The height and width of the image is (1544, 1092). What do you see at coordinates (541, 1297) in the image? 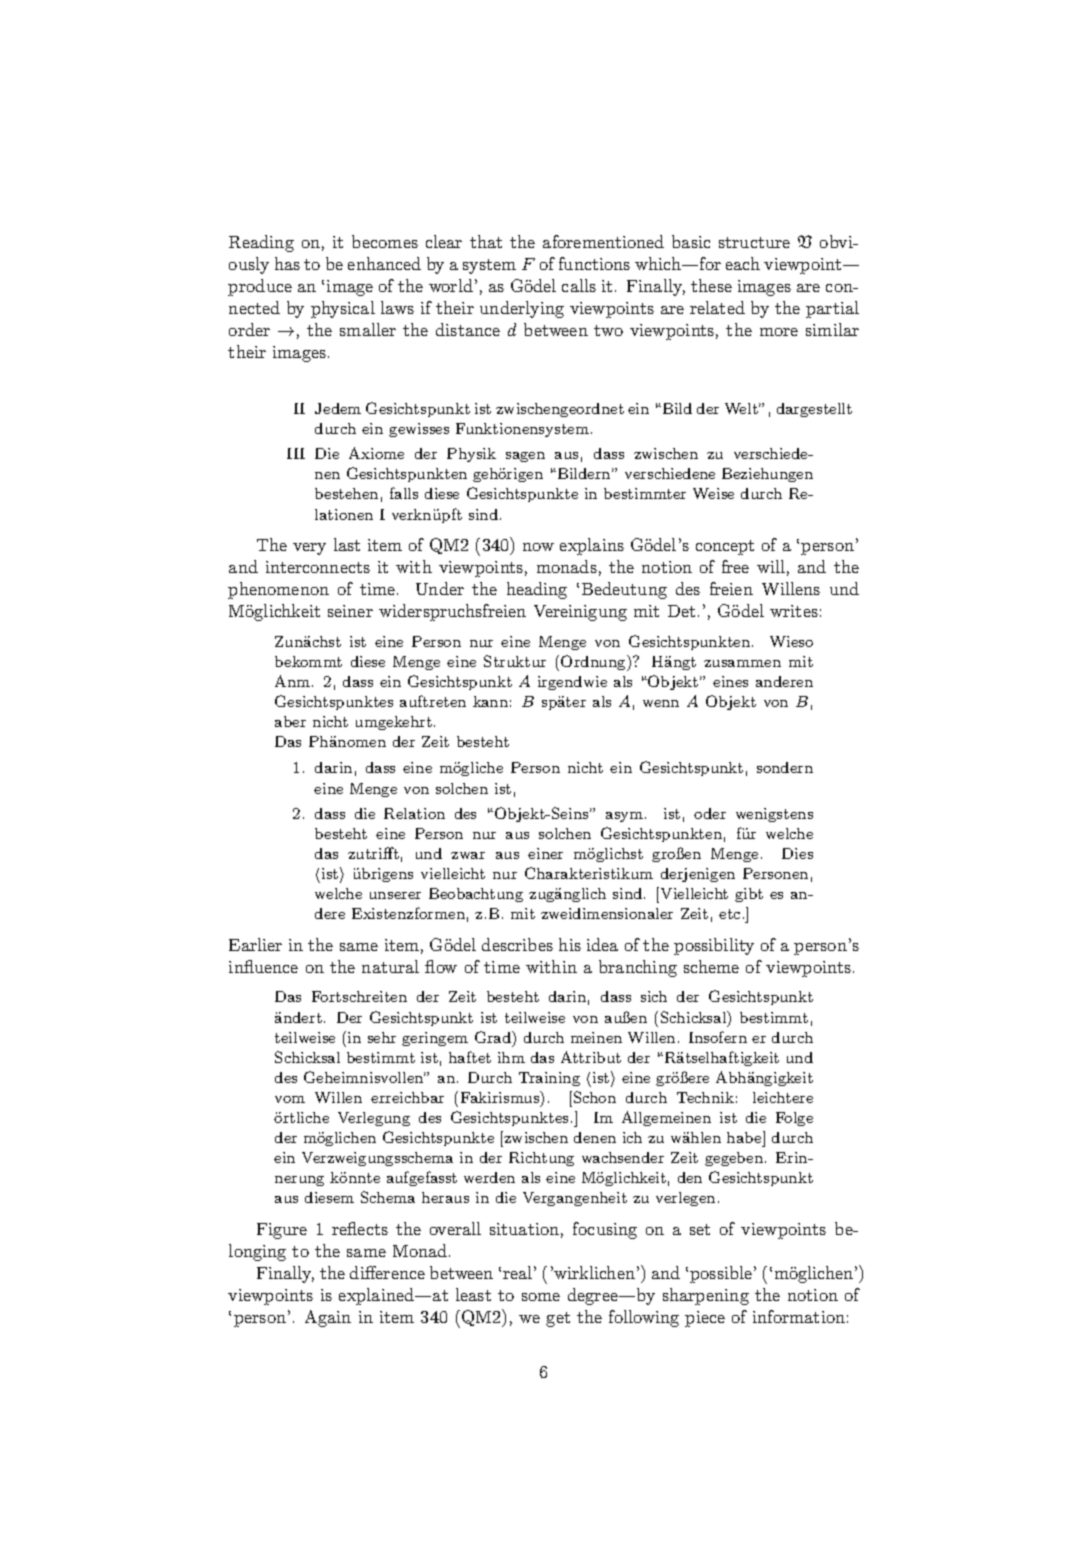
I see `some` at bounding box center [541, 1297].
